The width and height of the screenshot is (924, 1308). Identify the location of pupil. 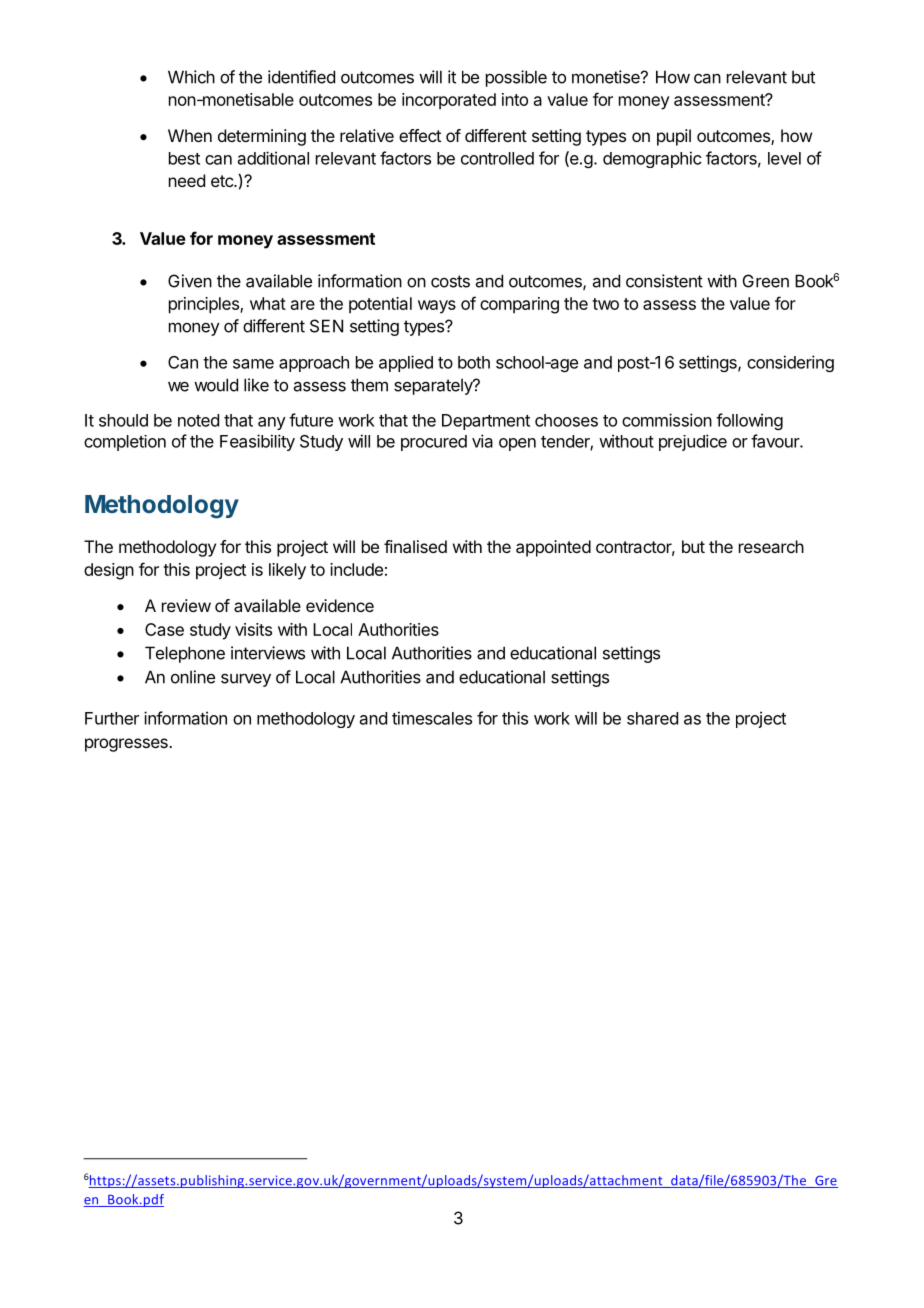
(674, 137).
